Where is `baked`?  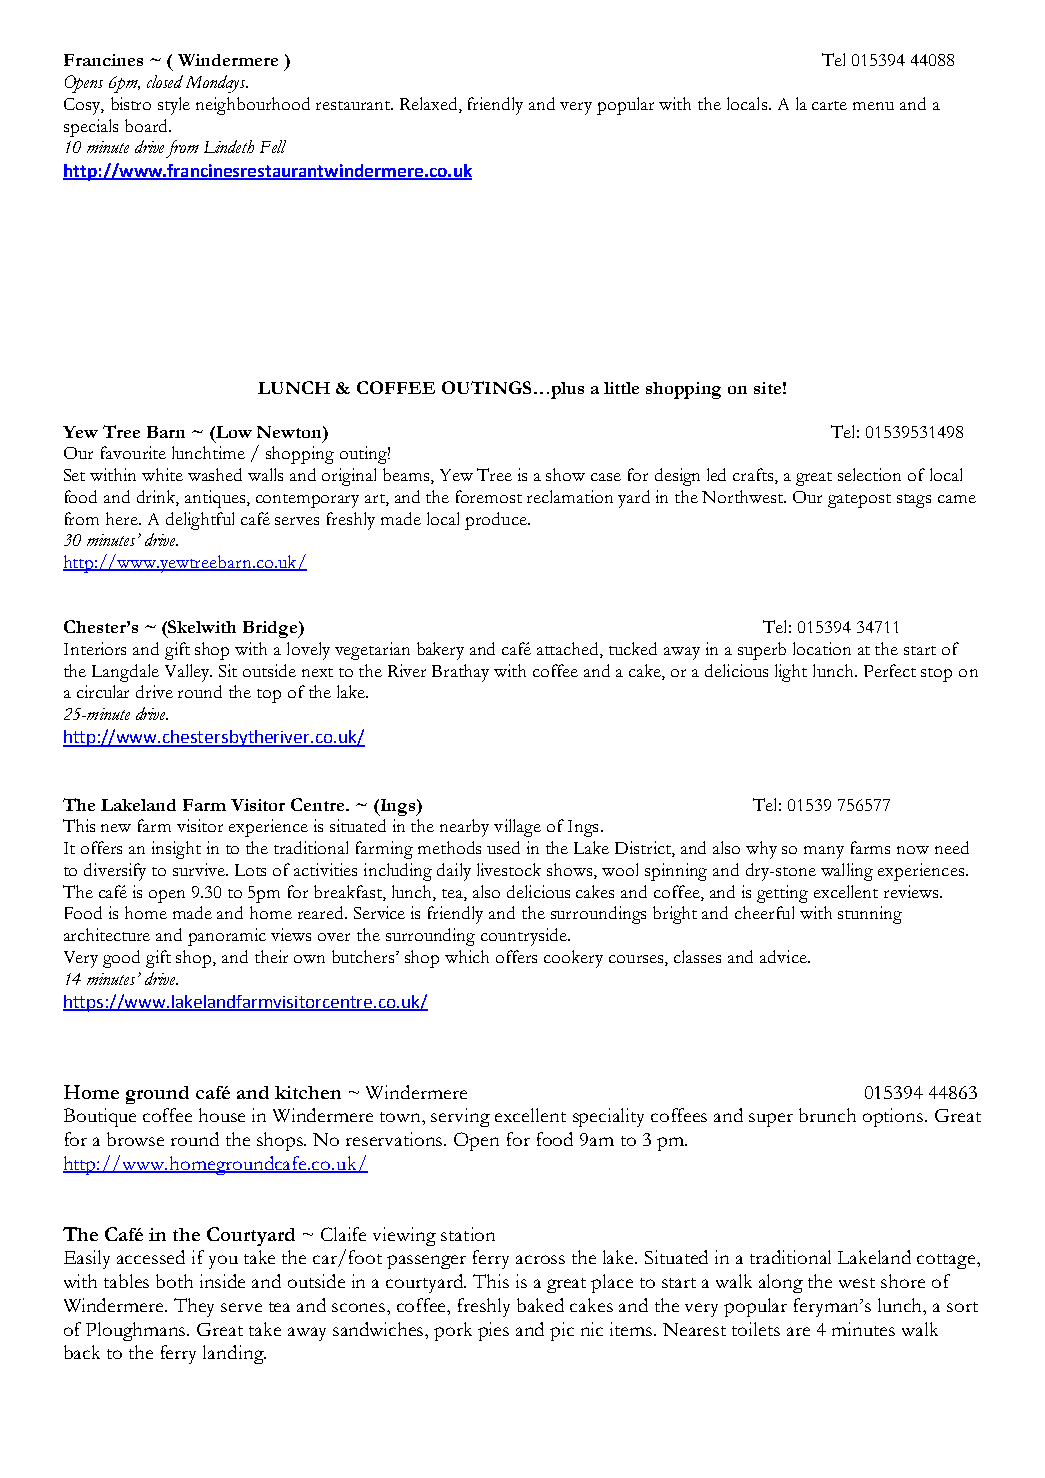
baked is located at coordinates (540, 1305).
